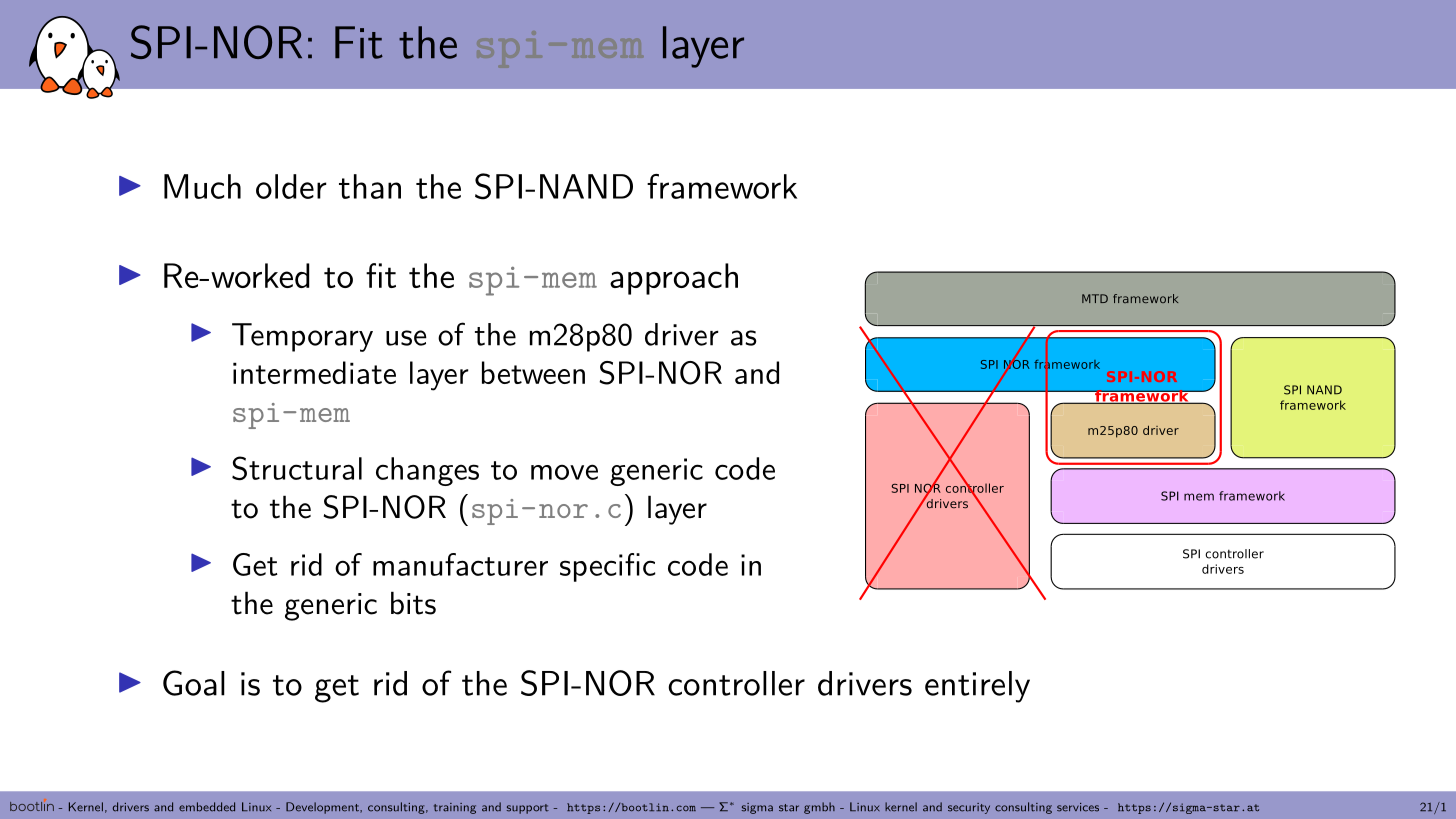 Image resolution: width=1456 pixels, height=819 pixels. Describe the element at coordinates (674, 279) in the screenshot. I see `approach` at that location.
